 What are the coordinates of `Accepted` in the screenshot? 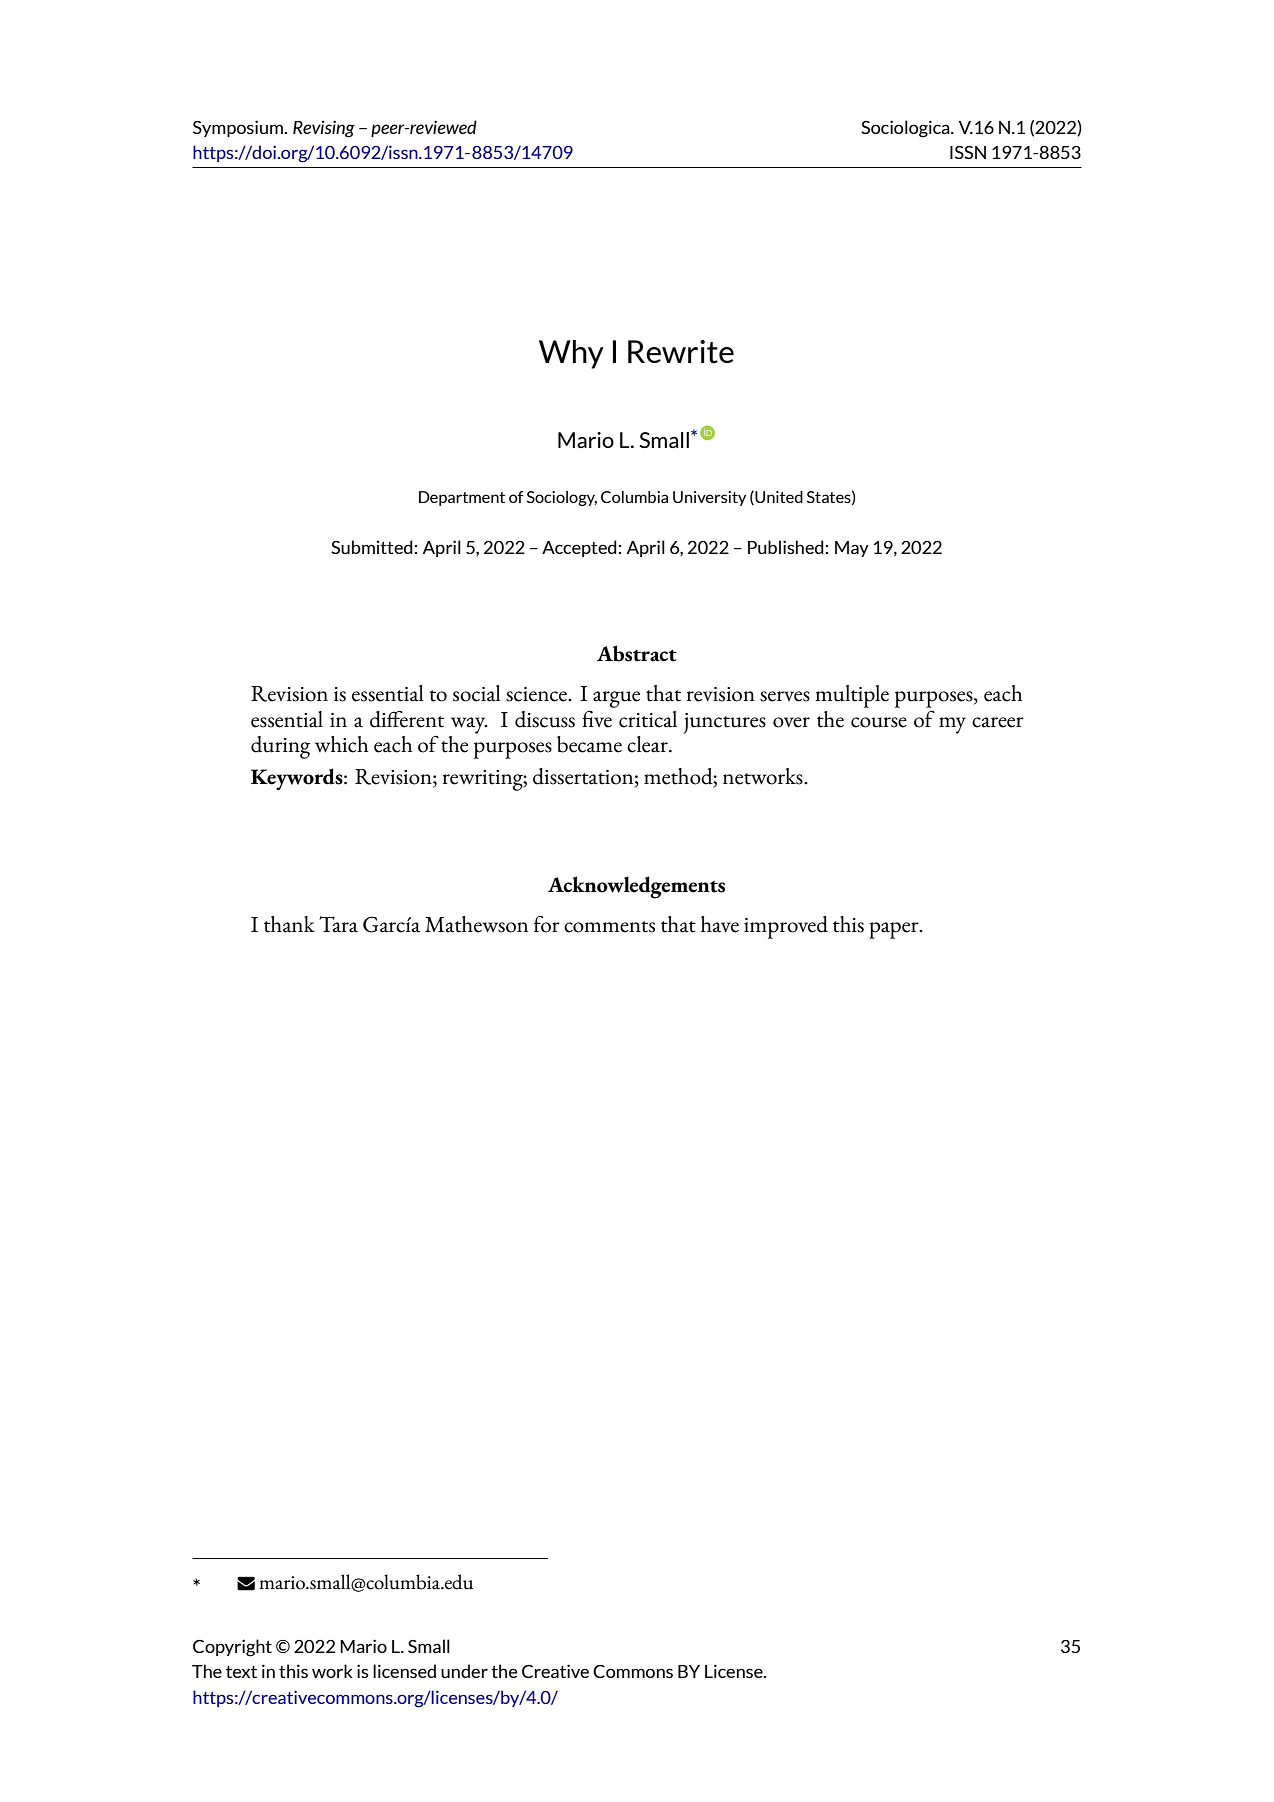 It's located at (579, 548).
